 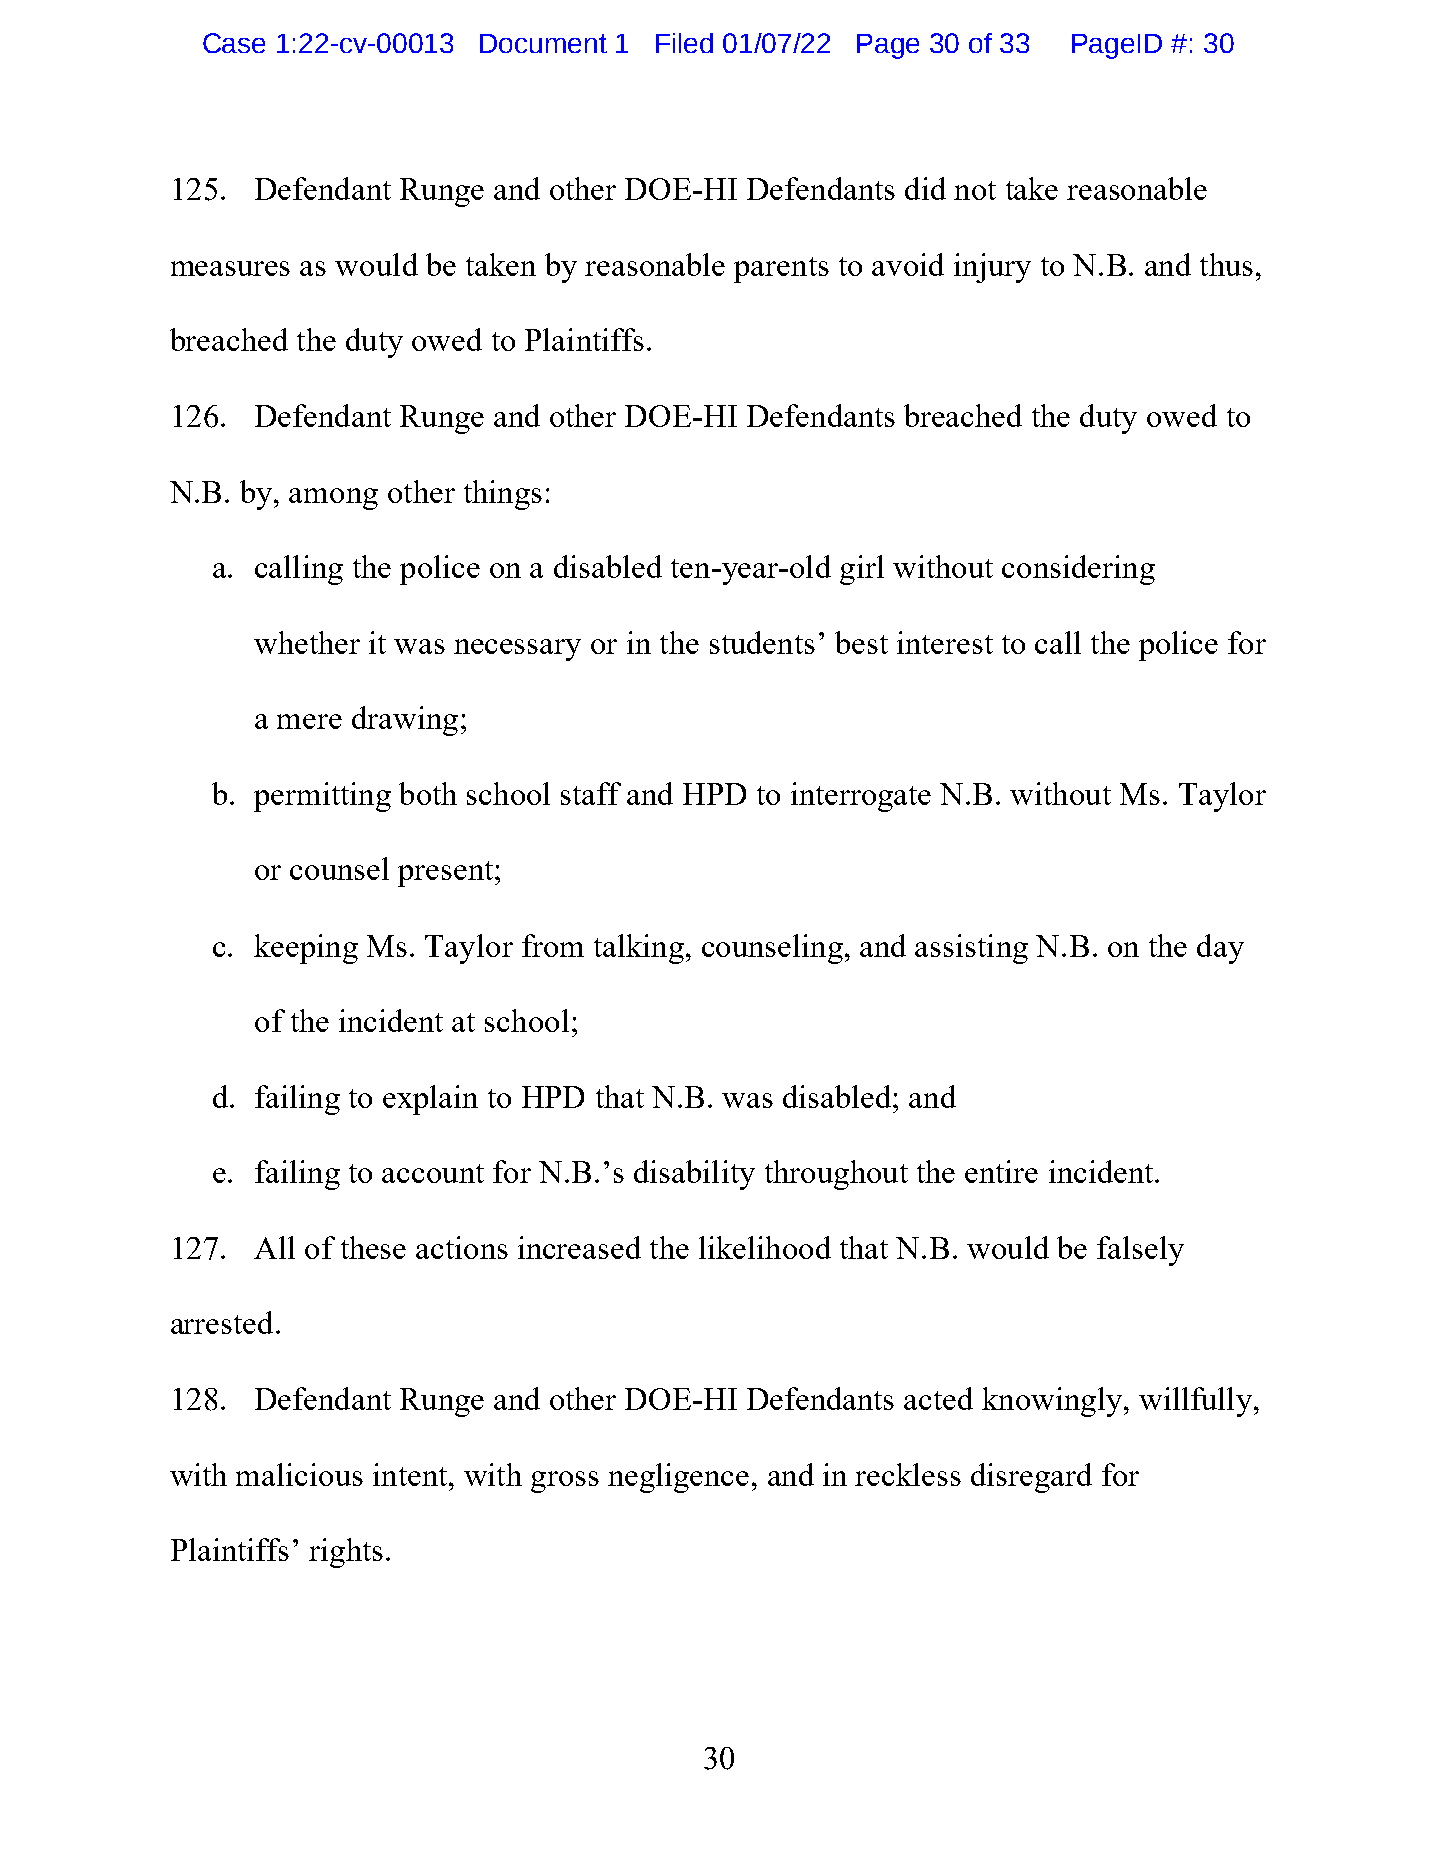 I want to click on talking, so click(x=639, y=949).
